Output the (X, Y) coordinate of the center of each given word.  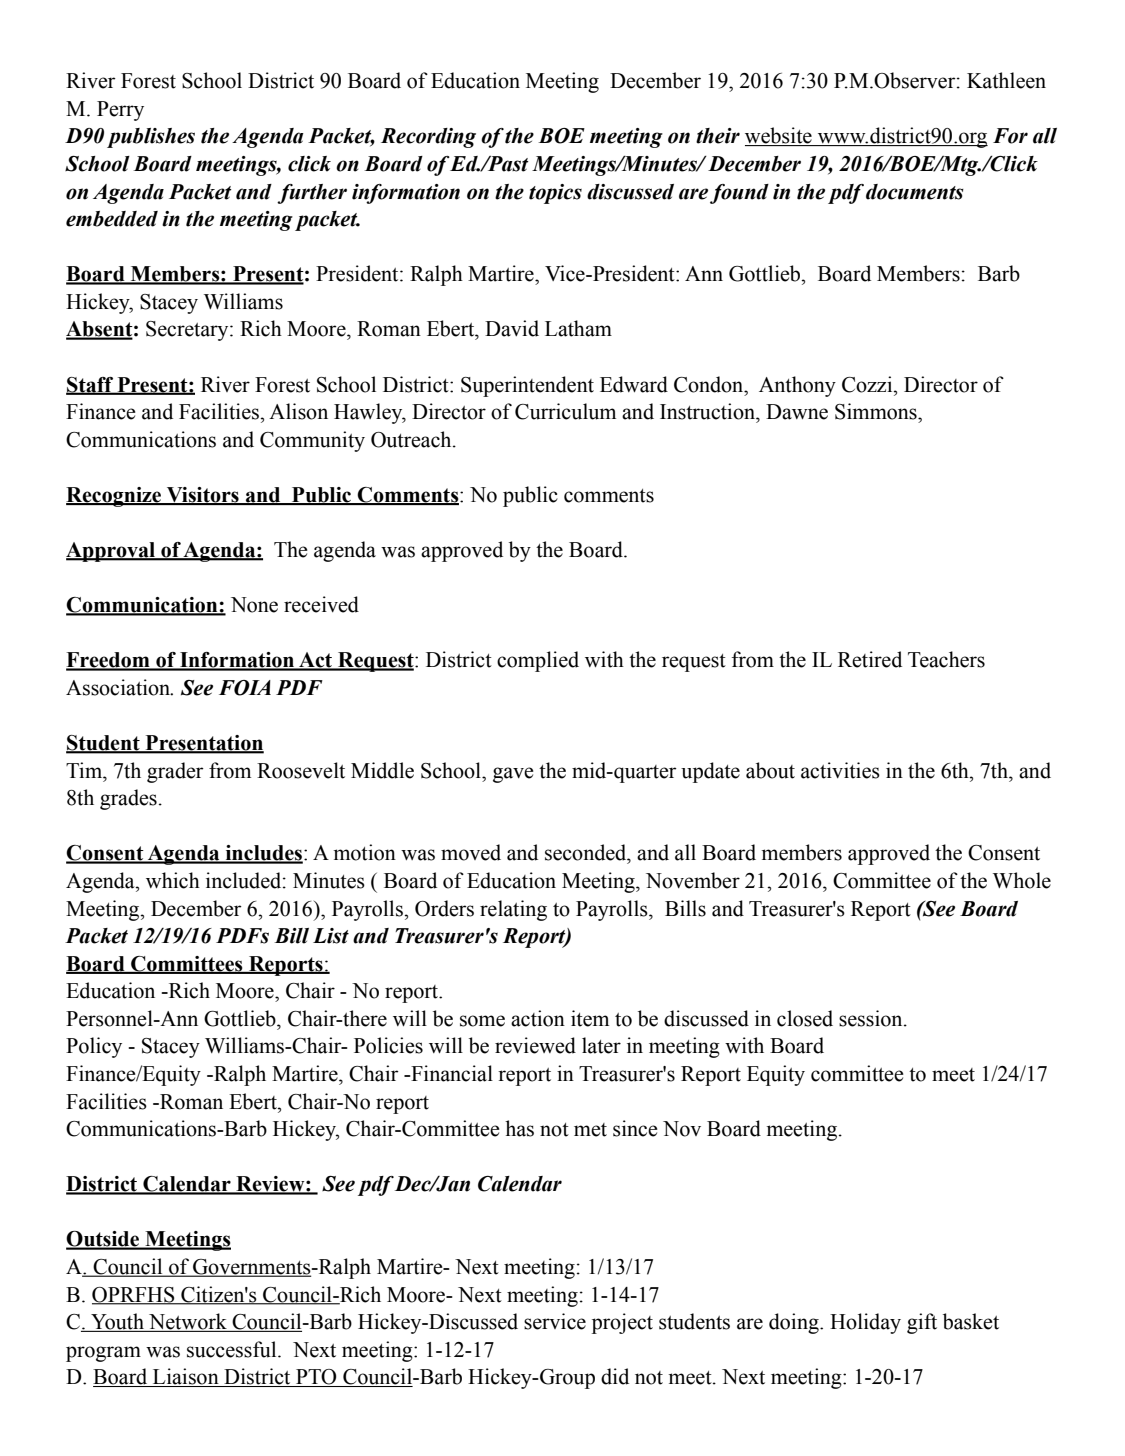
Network (188, 1322)
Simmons (877, 411)
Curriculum (565, 411)
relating (513, 910)
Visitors (203, 496)
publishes (151, 138)
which (173, 880)
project (622, 1323)
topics (555, 194)
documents (915, 192)
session (872, 1018)
